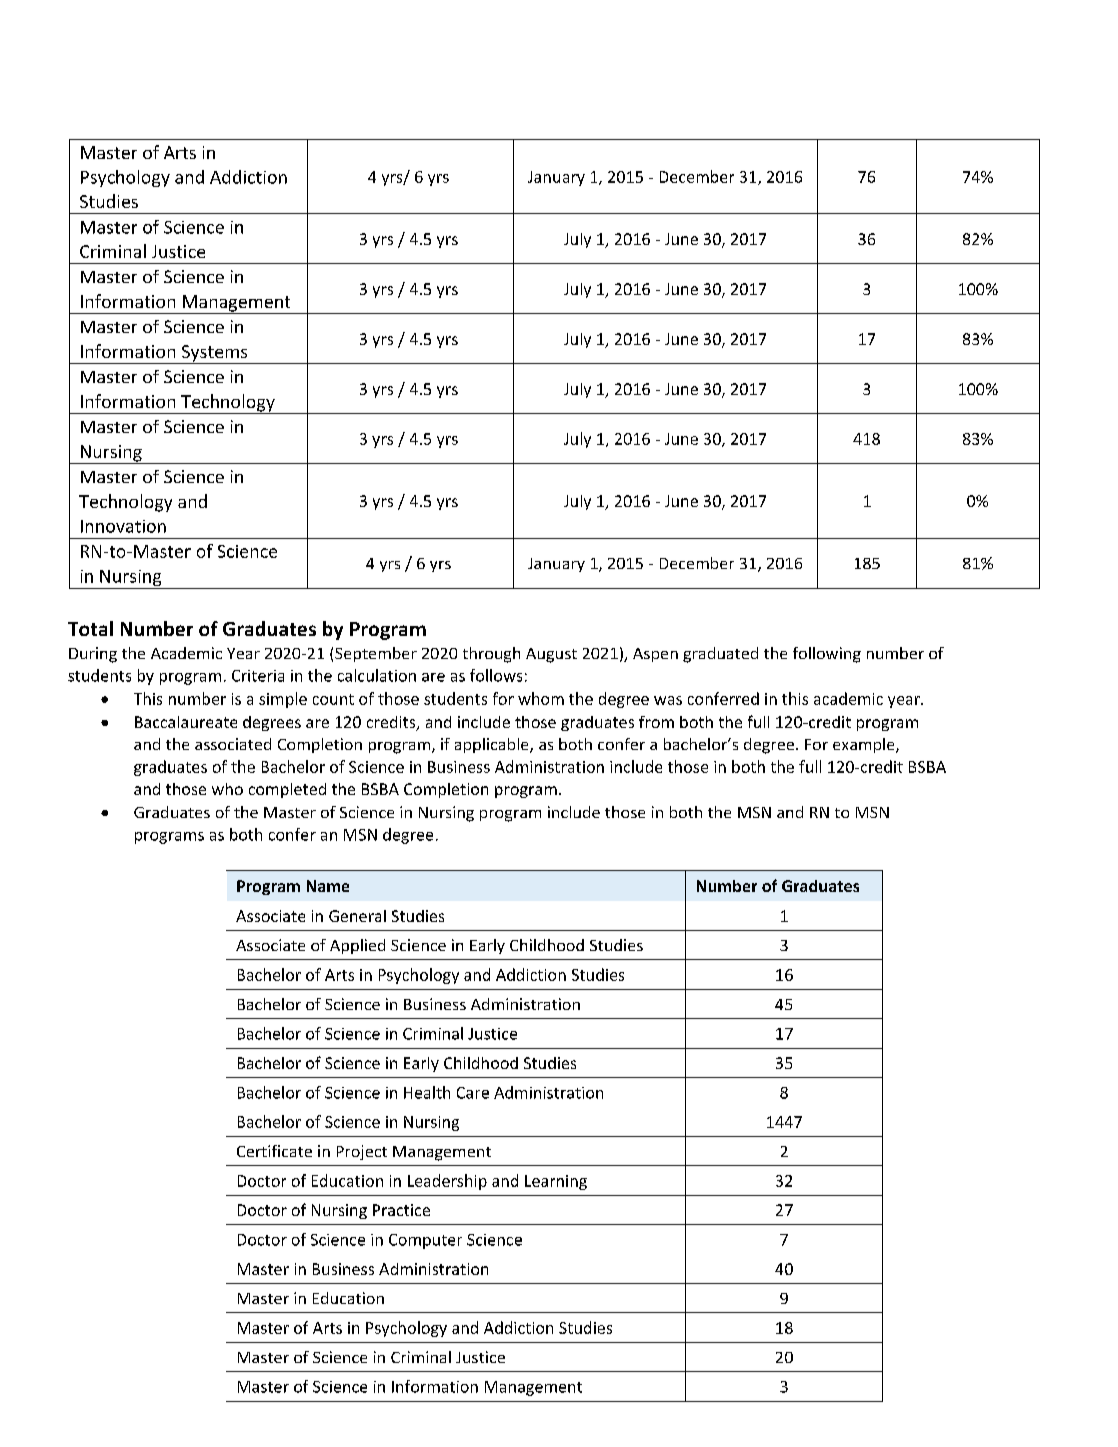  What do you see at coordinates (865, 745) in the screenshot?
I see `example` at bounding box center [865, 745].
